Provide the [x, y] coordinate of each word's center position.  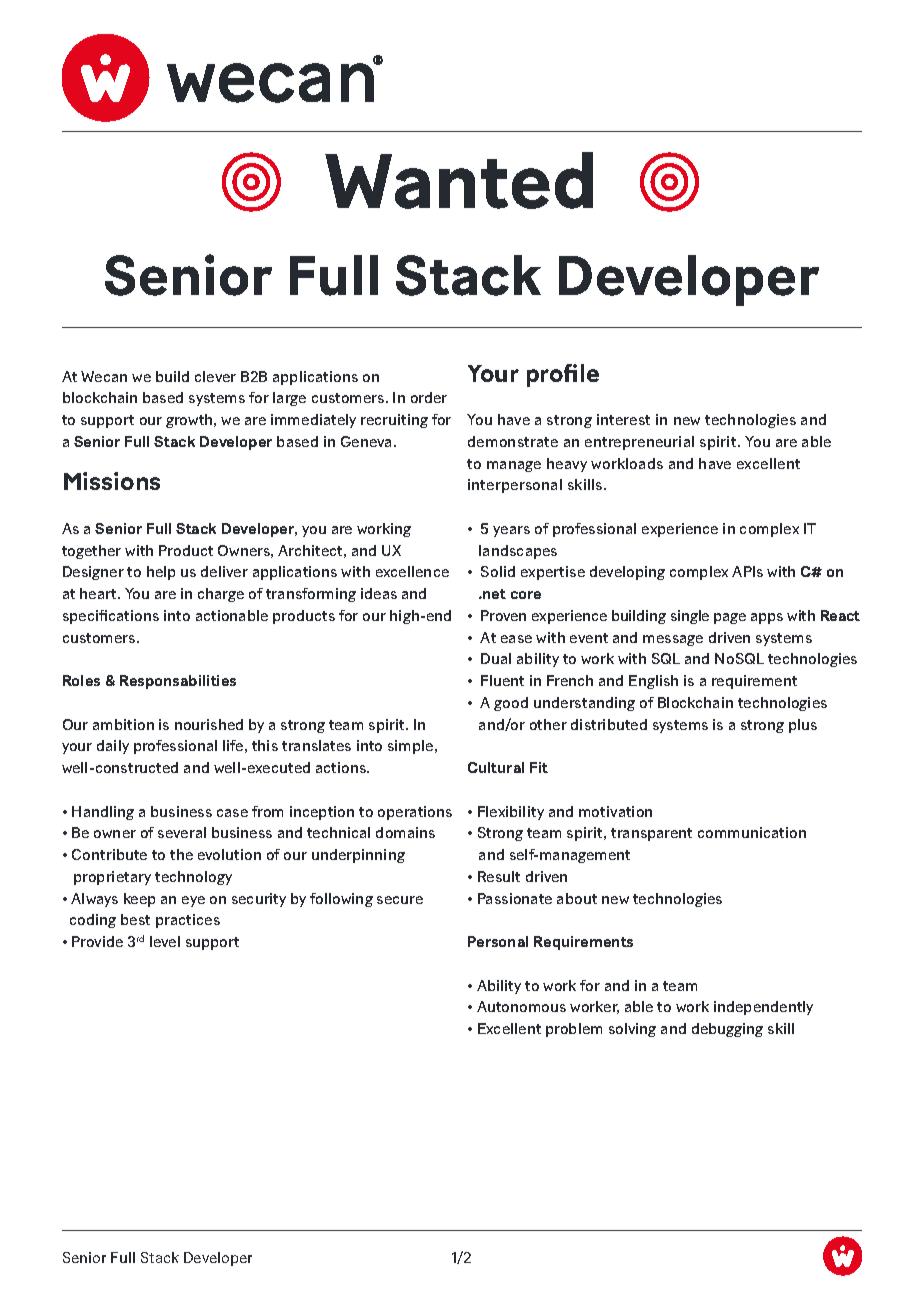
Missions [112, 481]
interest [623, 419]
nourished [209, 724]
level [165, 941]
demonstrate [513, 441]
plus [803, 726]
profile [563, 375]
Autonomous [521, 1006]
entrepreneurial [639, 443]
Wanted [459, 180]
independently [763, 1008]
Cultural [496, 767]
